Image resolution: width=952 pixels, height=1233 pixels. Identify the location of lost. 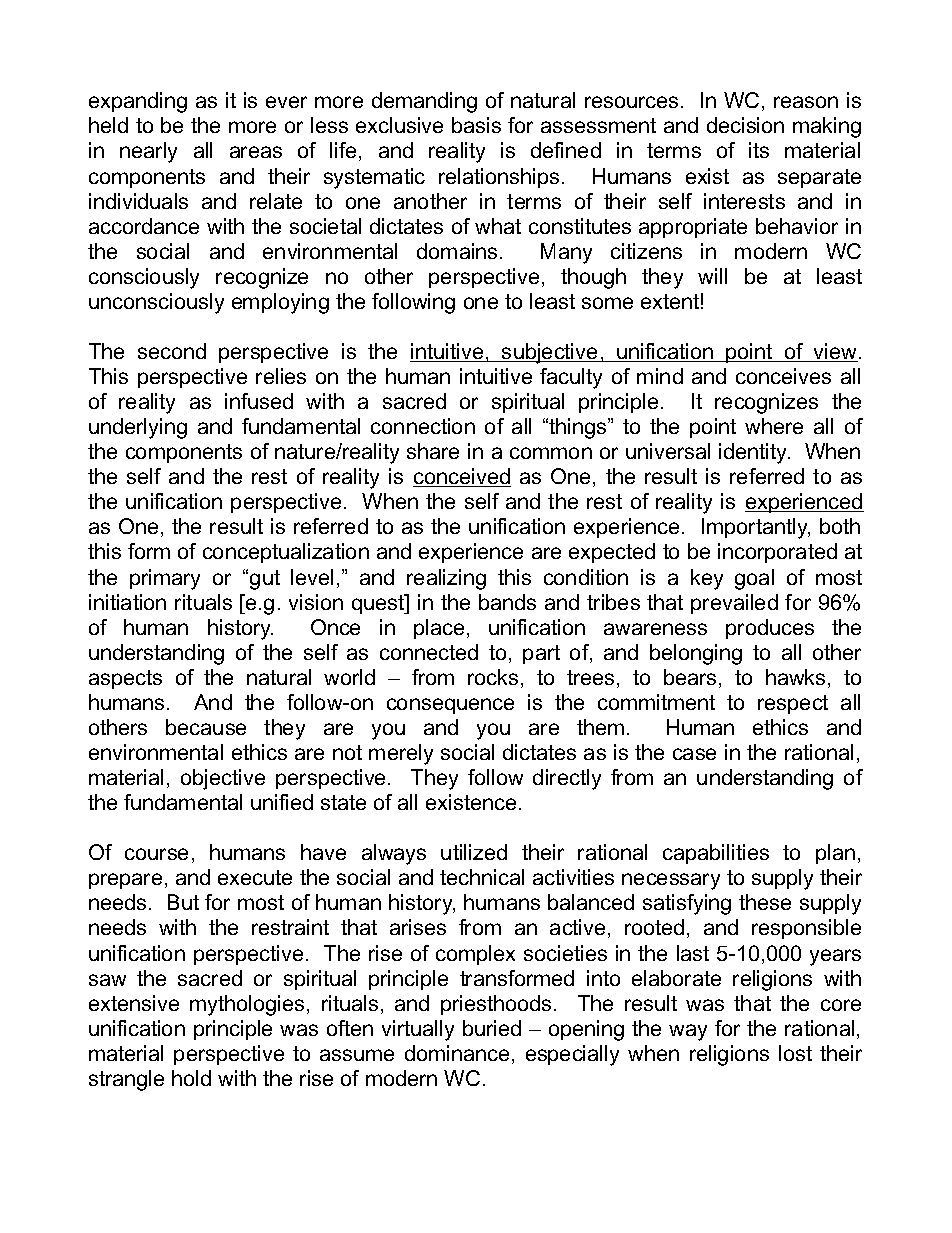
(795, 1053).
